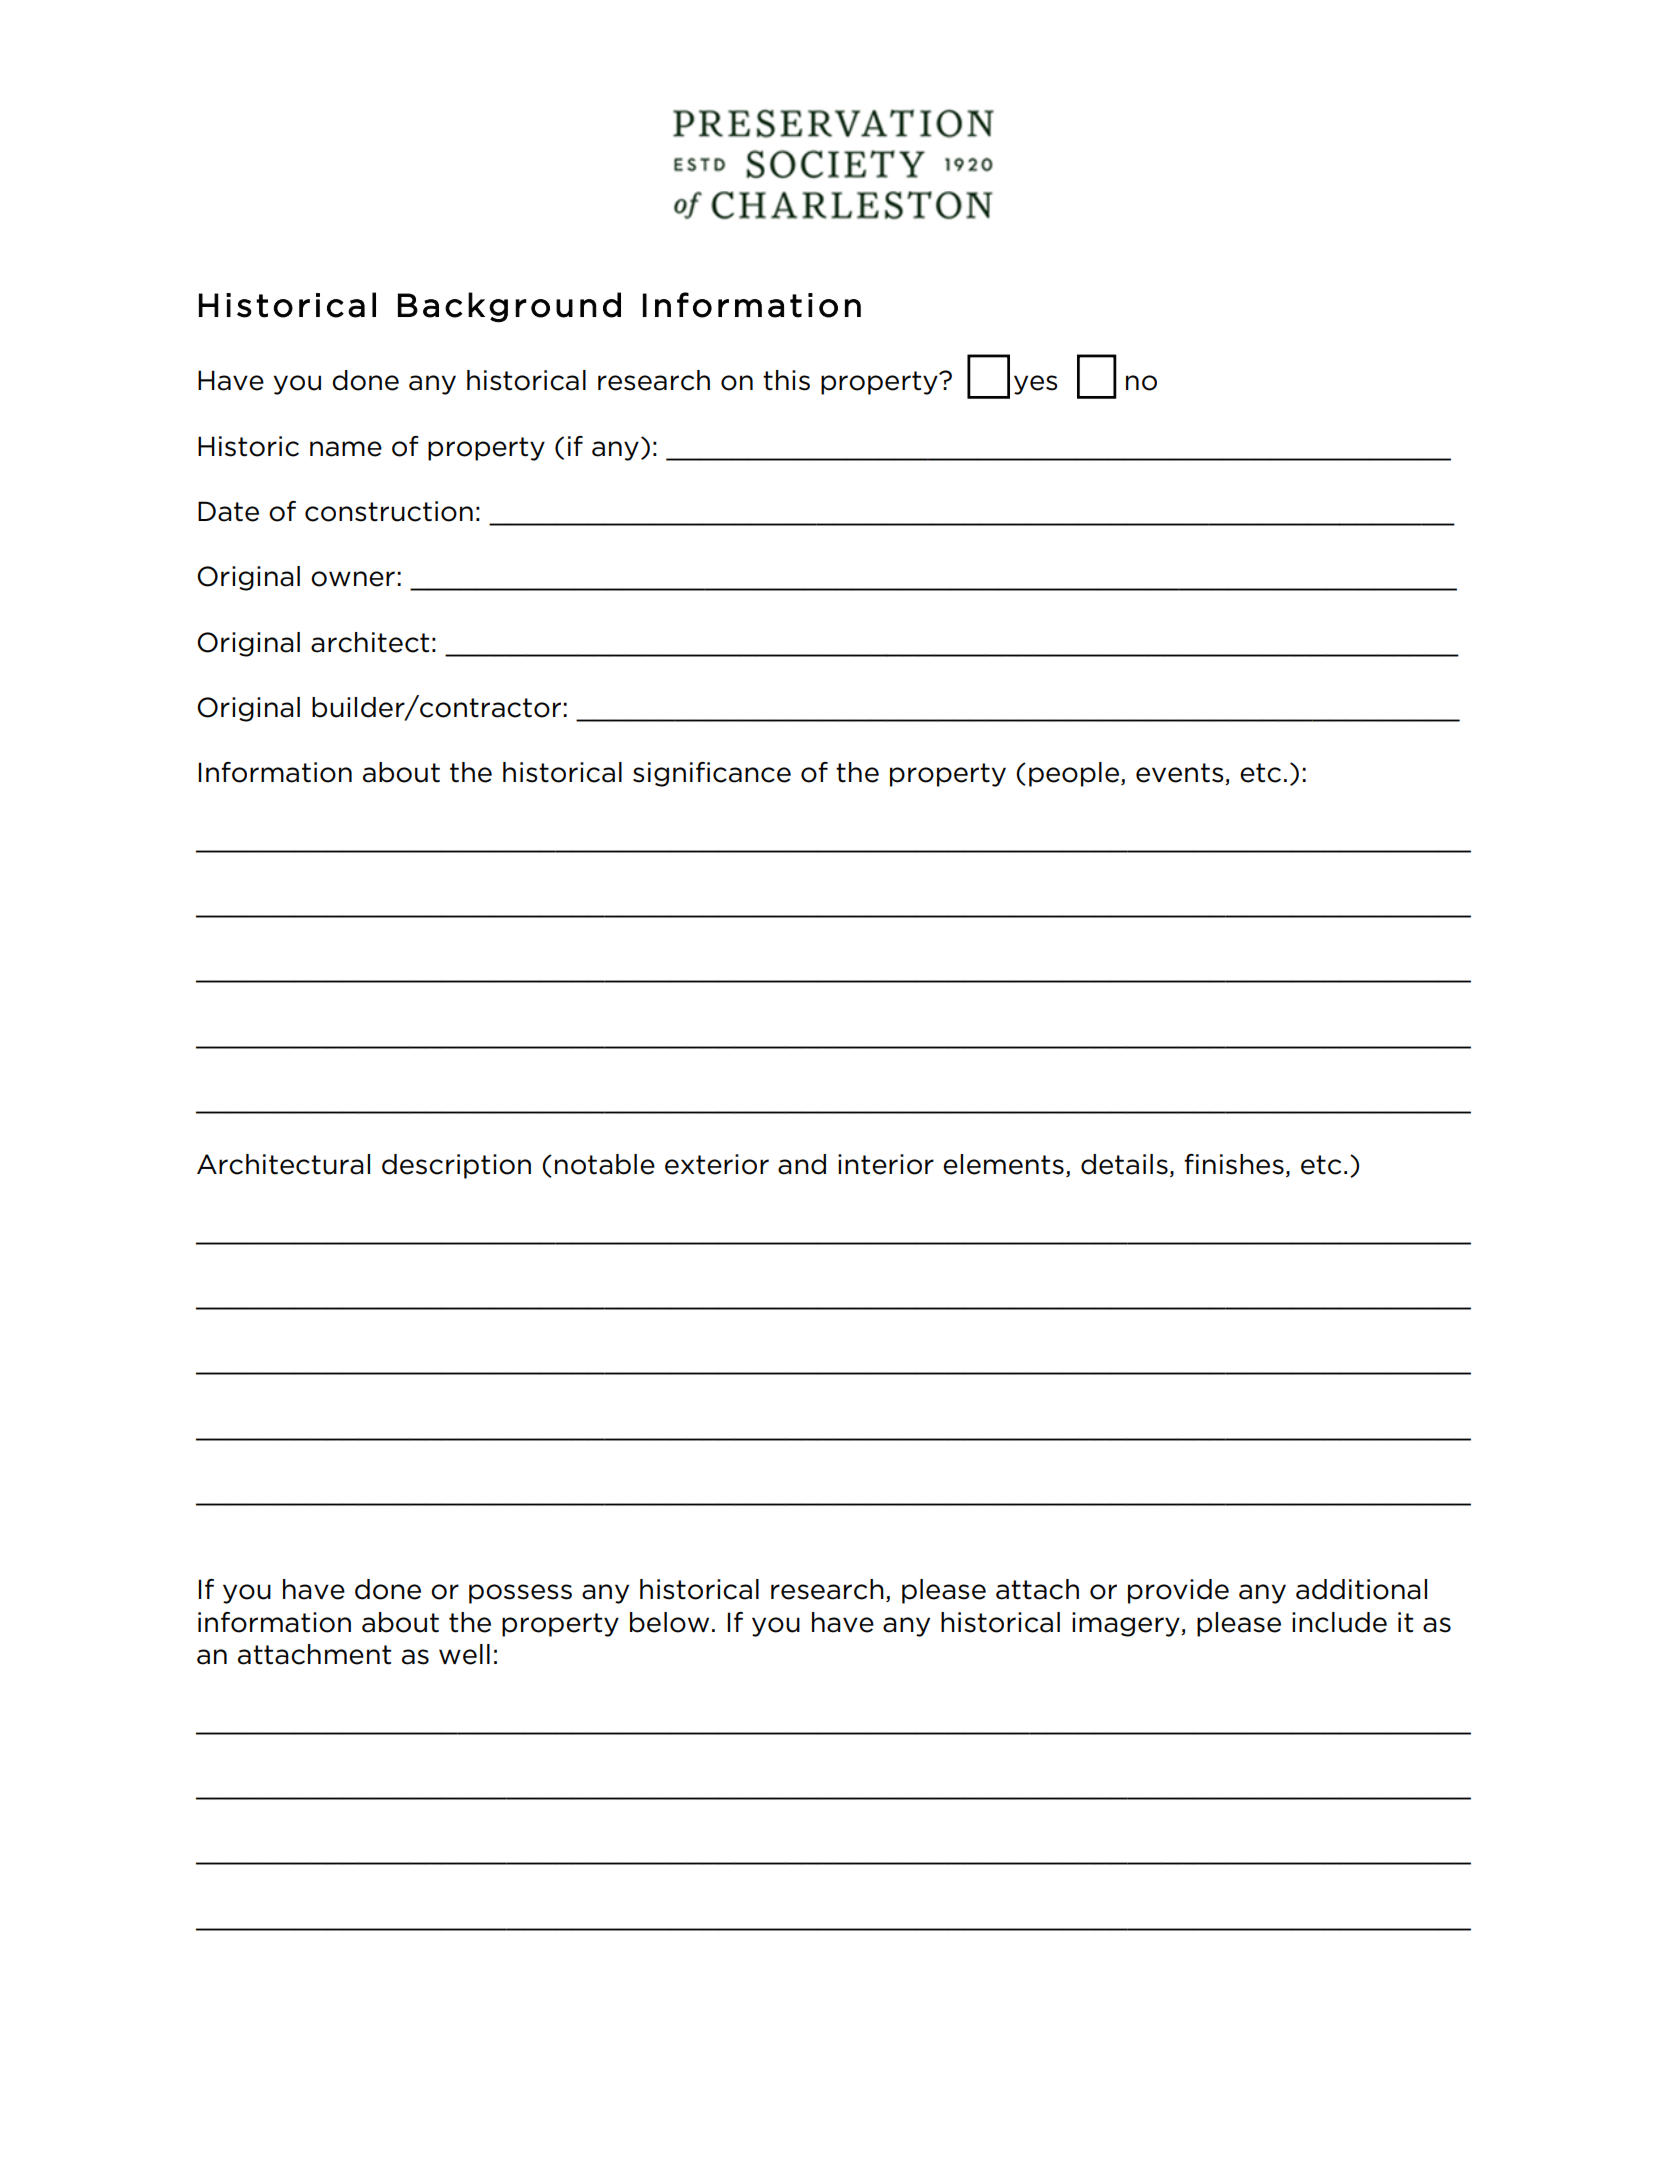  Describe the element at coordinates (786, 380) in the screenshot. I see `this` at that location.
